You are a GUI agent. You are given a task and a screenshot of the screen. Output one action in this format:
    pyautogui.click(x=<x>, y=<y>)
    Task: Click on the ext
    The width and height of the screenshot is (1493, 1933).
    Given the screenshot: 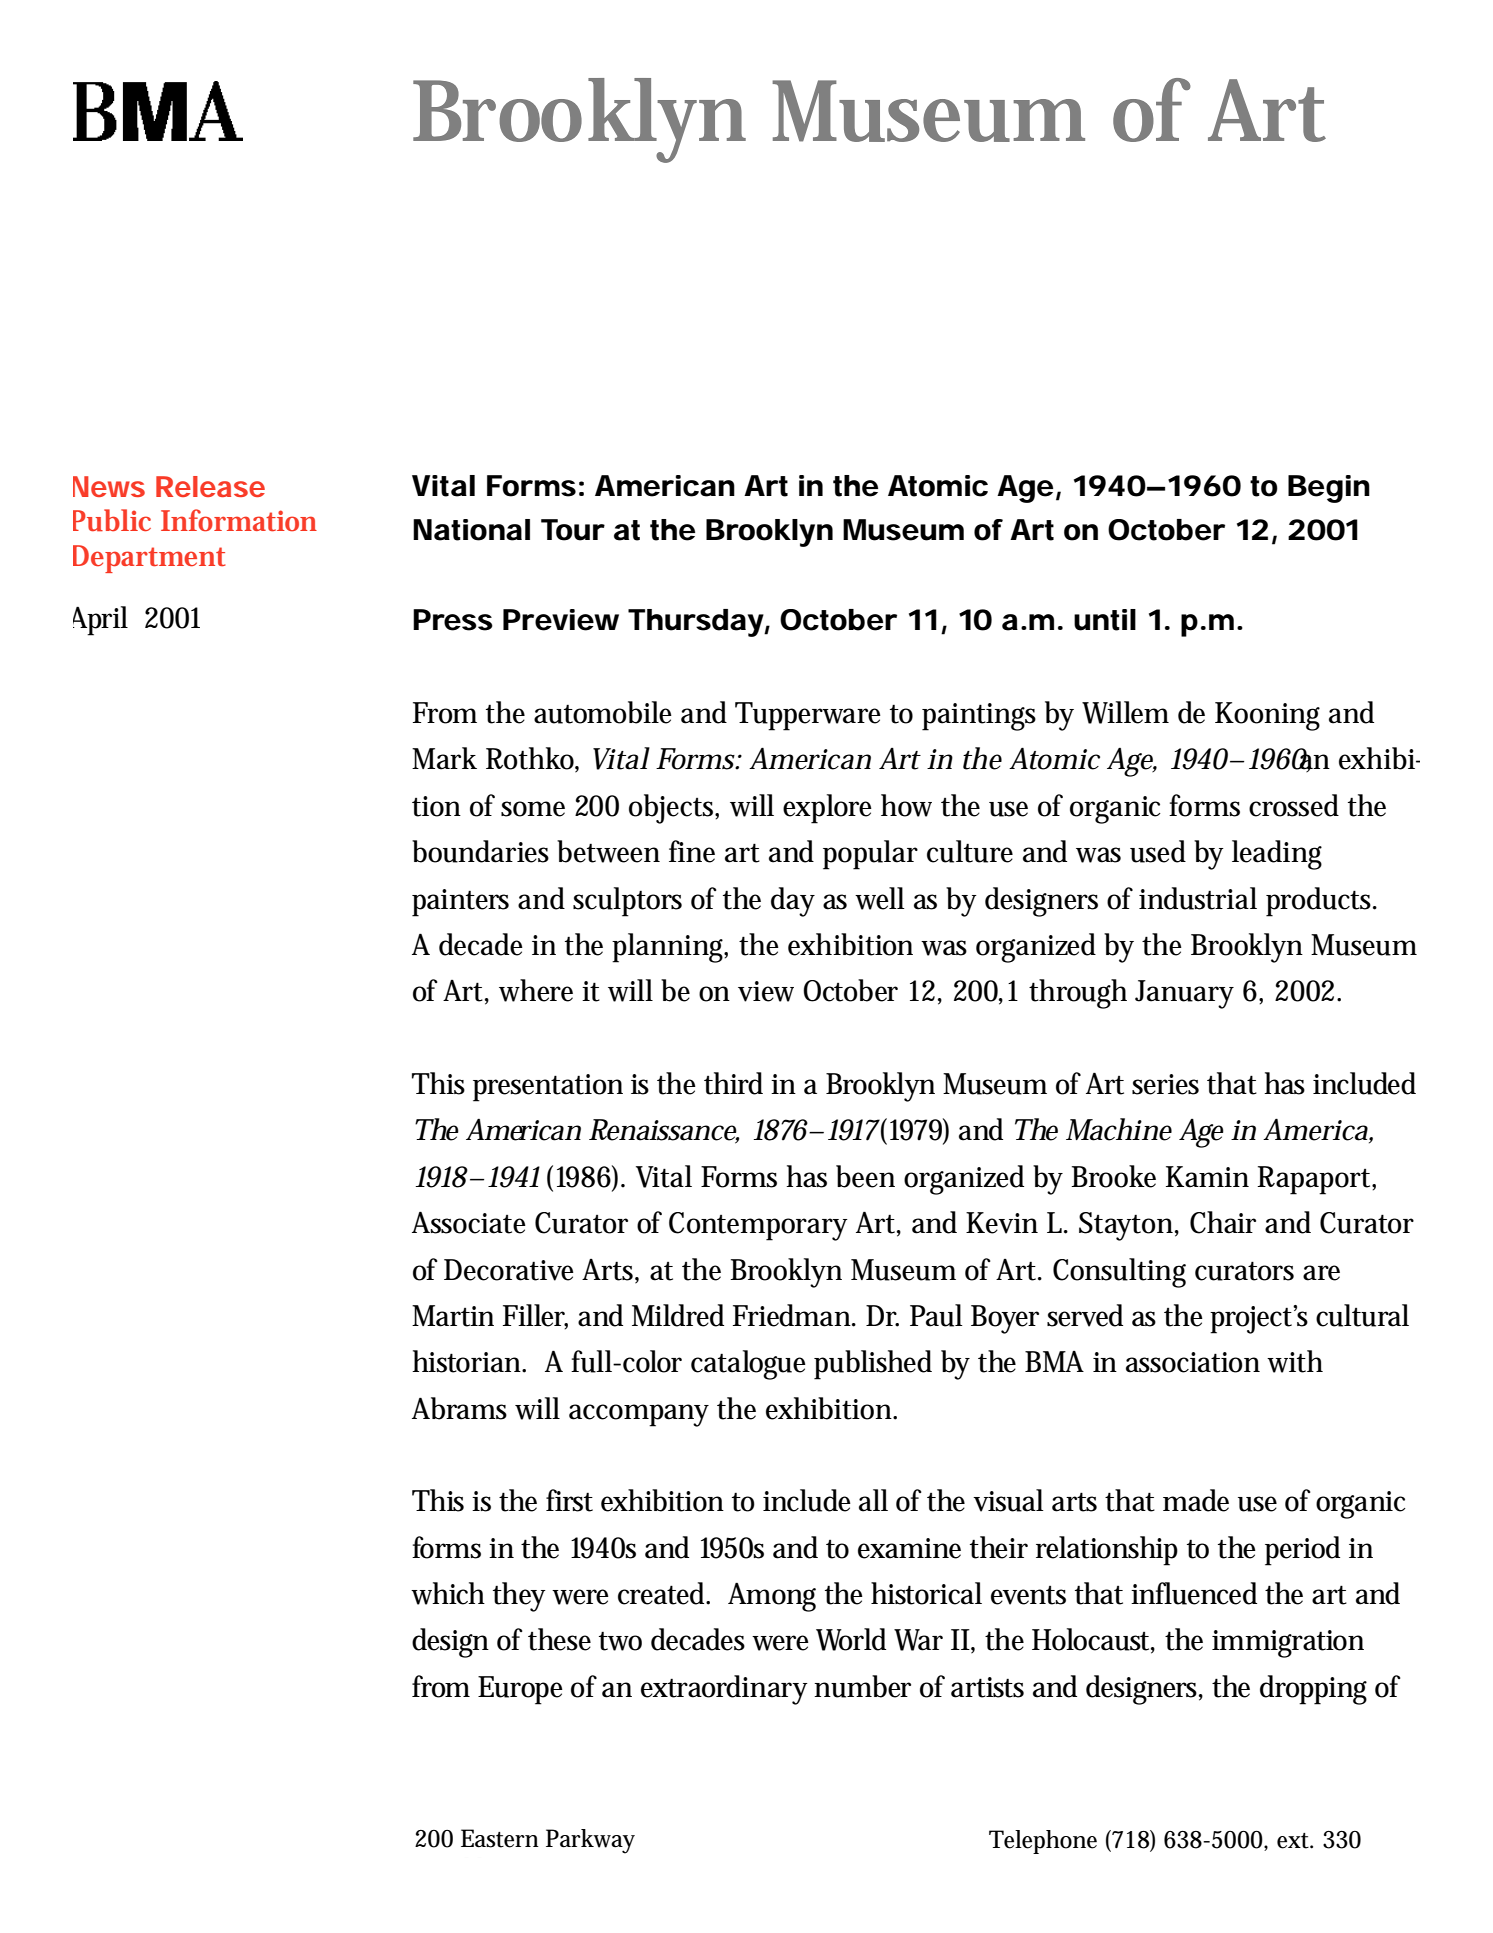 What is the action you would take?
    pyautogui.click(x=1295, y=1841)
